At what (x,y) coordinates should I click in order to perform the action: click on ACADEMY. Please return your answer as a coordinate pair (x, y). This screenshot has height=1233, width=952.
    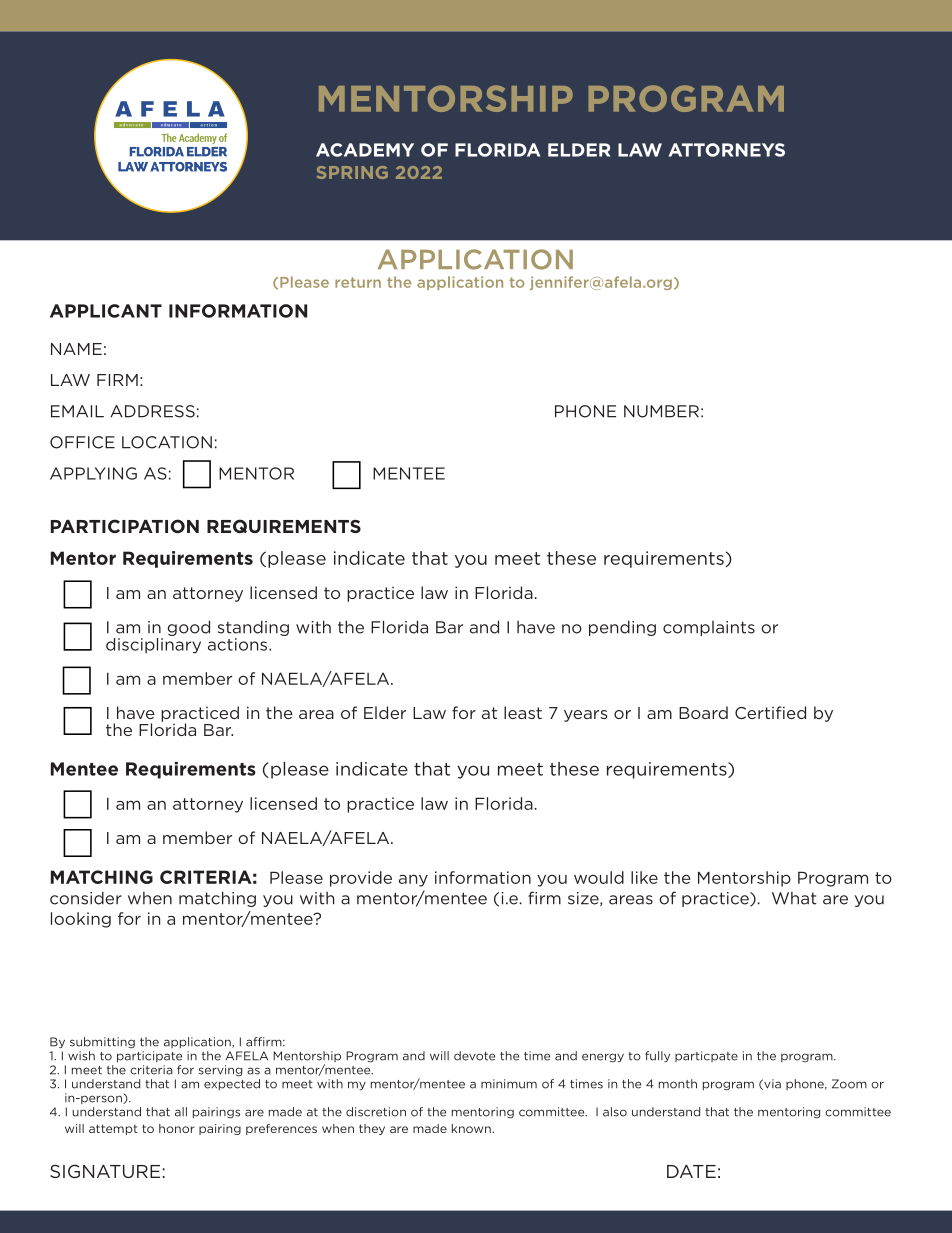
    Looking at the image, I should click on (365, 150).
